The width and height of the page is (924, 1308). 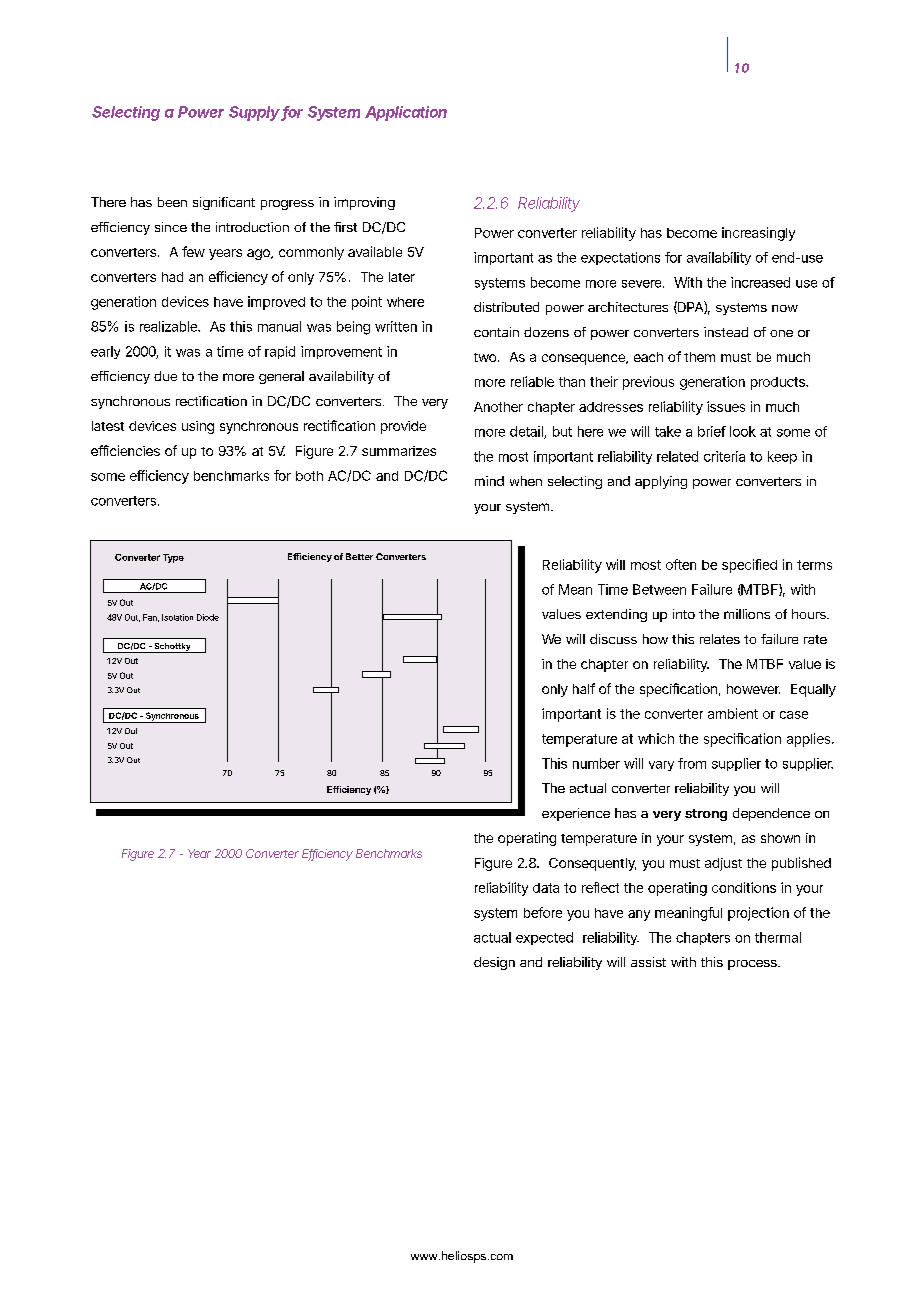 What do you see at coordinates (498, 407) in the page?
I see `Another` at bounding box center [498, 407].
